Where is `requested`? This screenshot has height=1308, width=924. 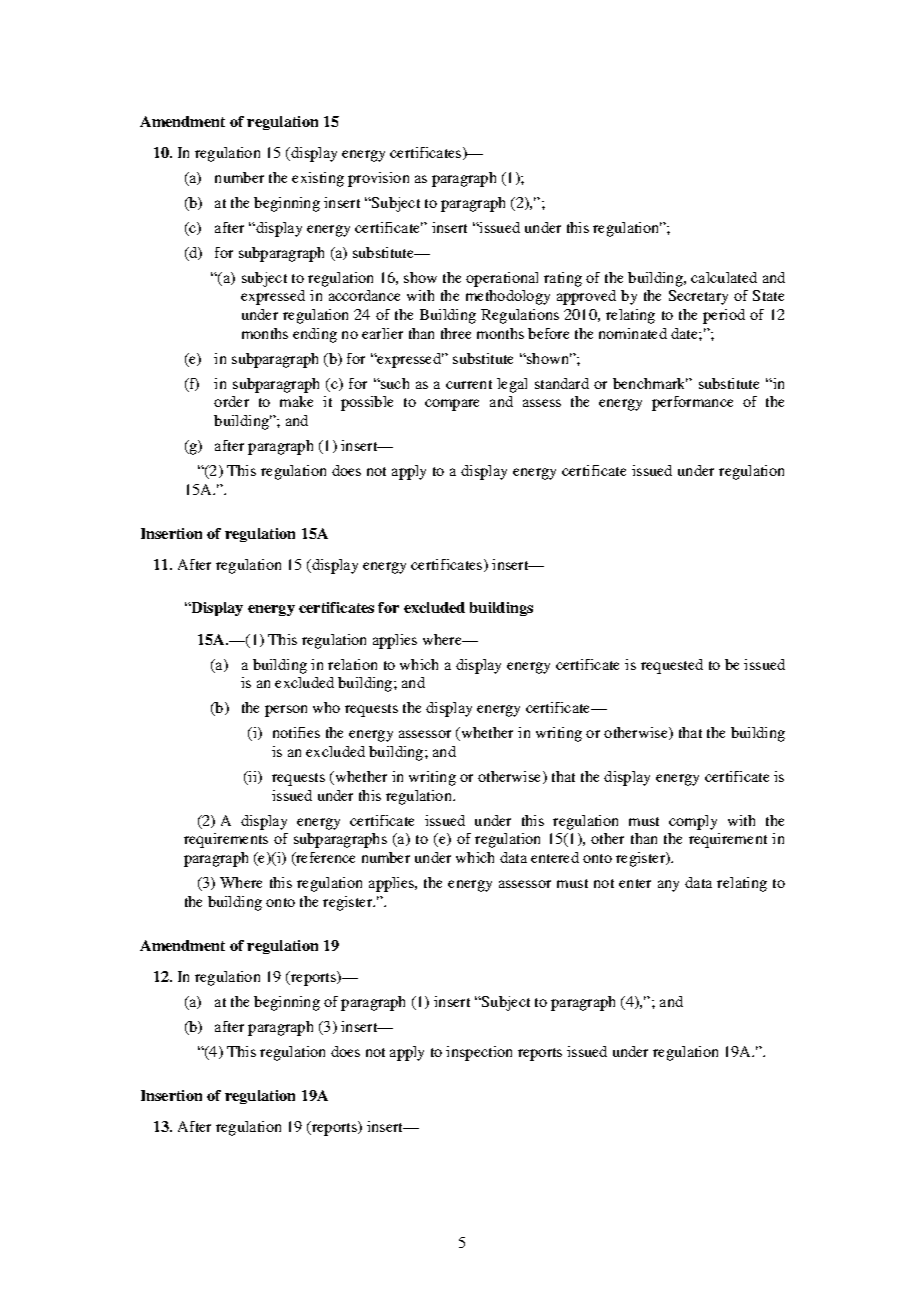
requested is located at coordinates (672, 666).
